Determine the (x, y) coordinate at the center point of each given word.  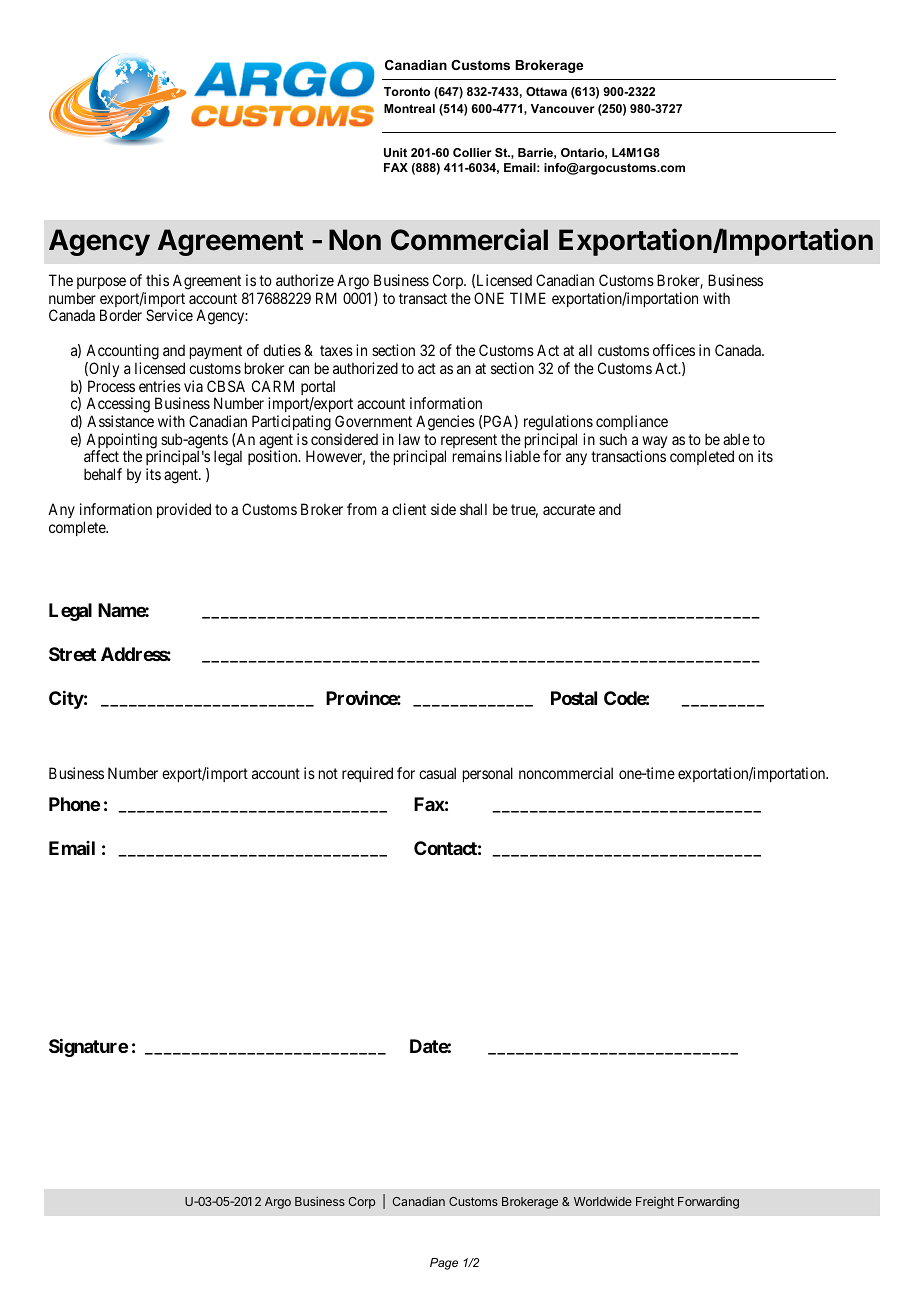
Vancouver (563, 108)
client (409, 509)
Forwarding (708, 1203)
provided (184, 510)
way (654, 443)
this (157, 280)
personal (488, 774)
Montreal (409, 108)
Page (444, 1264)
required (367, 774)
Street (72, 654)
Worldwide (603, 1201)
